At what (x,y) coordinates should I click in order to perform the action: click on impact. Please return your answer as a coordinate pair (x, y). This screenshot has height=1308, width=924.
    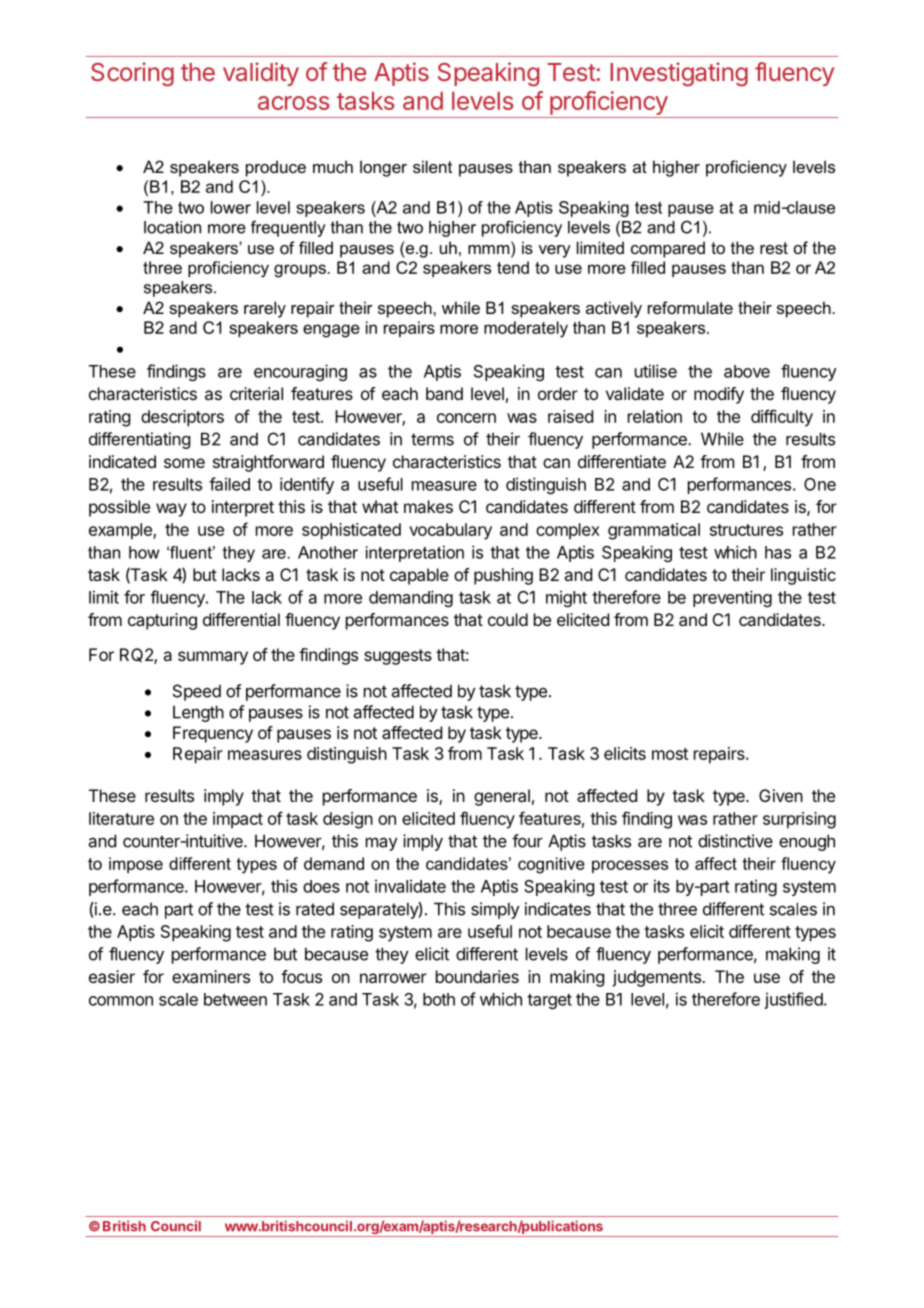
    Looking at the image, I should click on (238, 820).
